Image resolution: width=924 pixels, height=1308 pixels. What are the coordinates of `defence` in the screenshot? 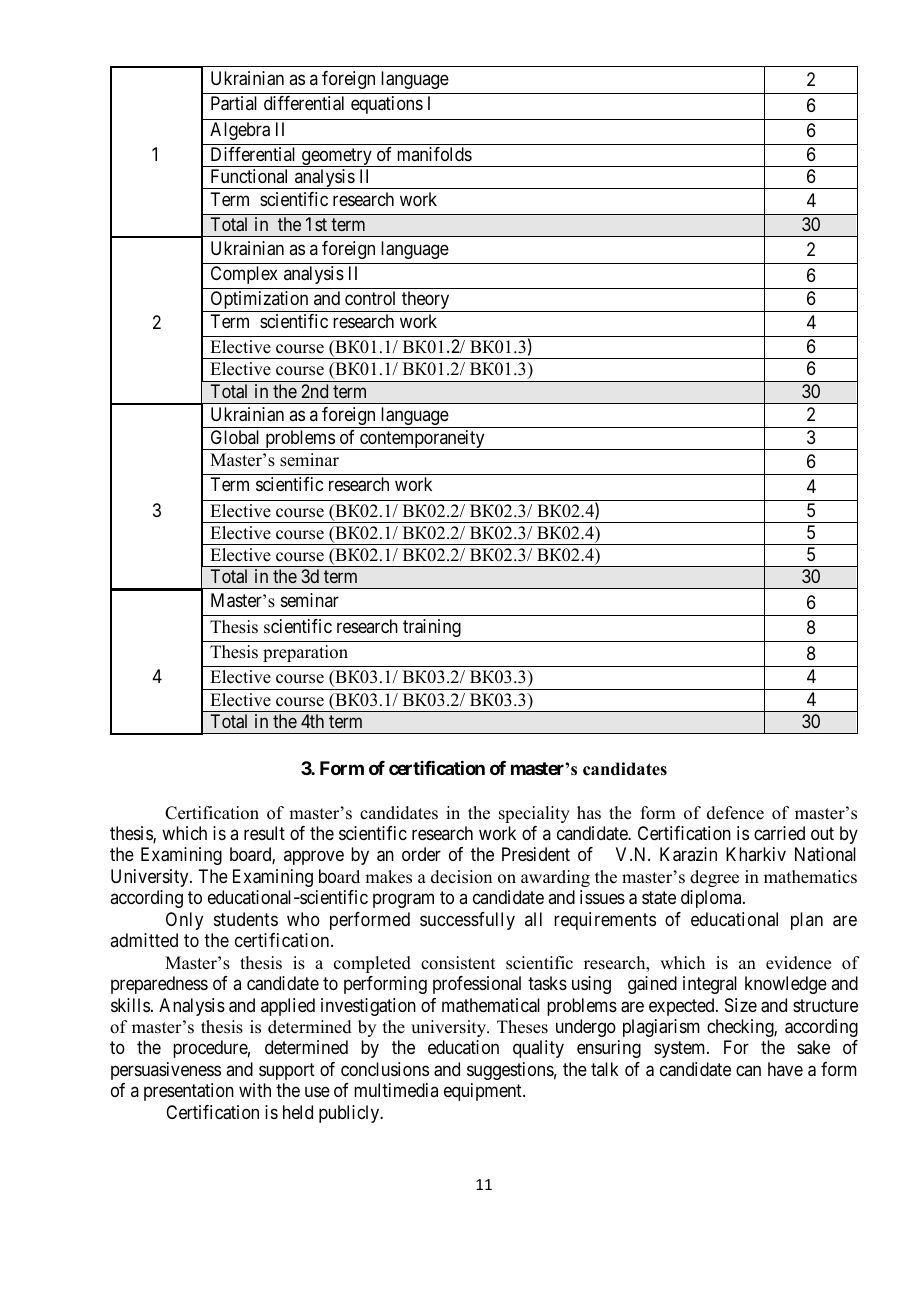 It's located at (735, 813).
